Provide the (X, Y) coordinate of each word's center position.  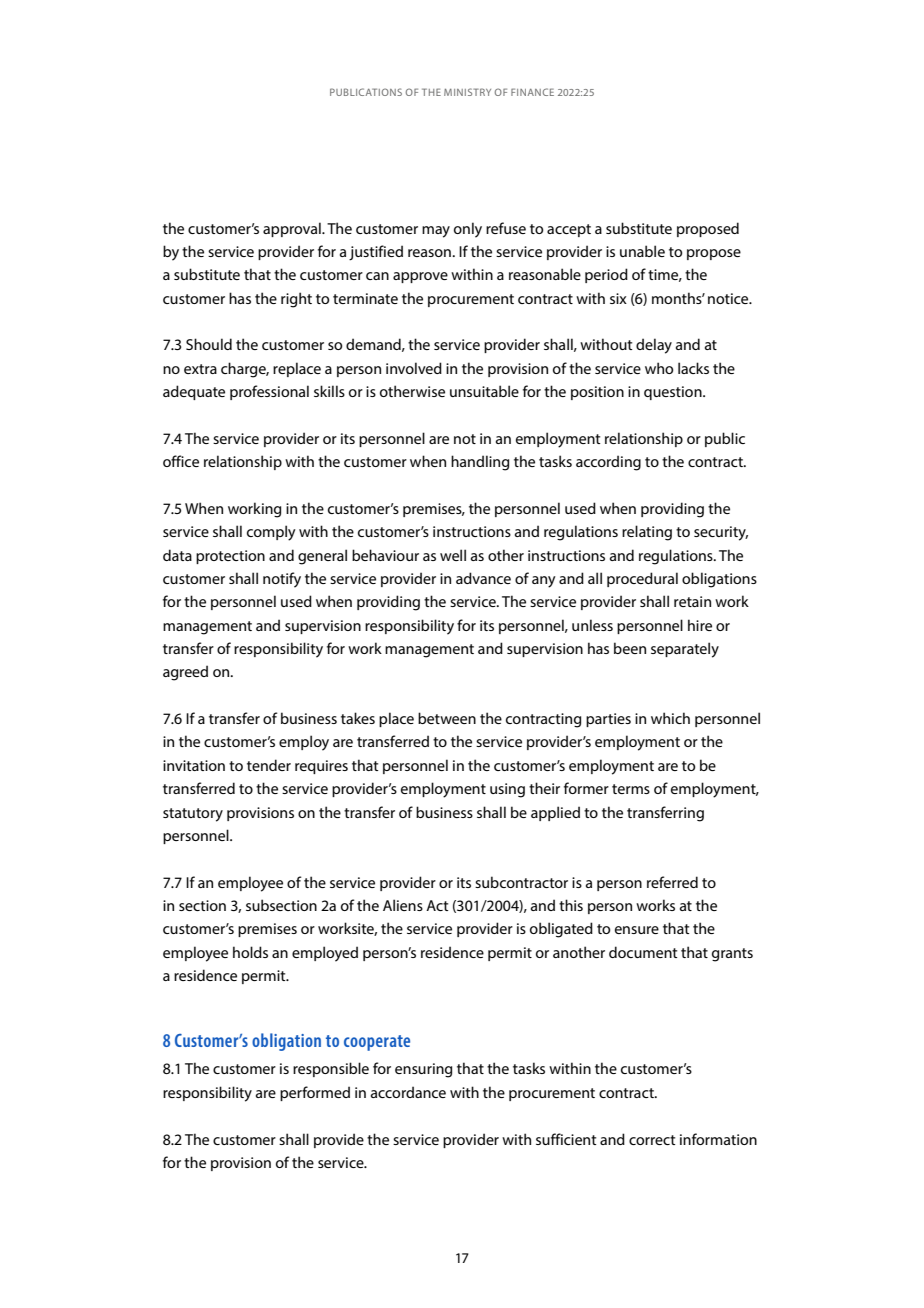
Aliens (403, 905)
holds (250, 952)
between (447, 718)
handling (480, 463)
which (670, 718)
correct (652, 1140)
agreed (185, 673)
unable (642, 251)
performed (315, 1093)
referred (672, 882)
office (181, 461)
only (468, 230)
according (608, 463)
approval (293, 229)
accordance (408, 1092)
